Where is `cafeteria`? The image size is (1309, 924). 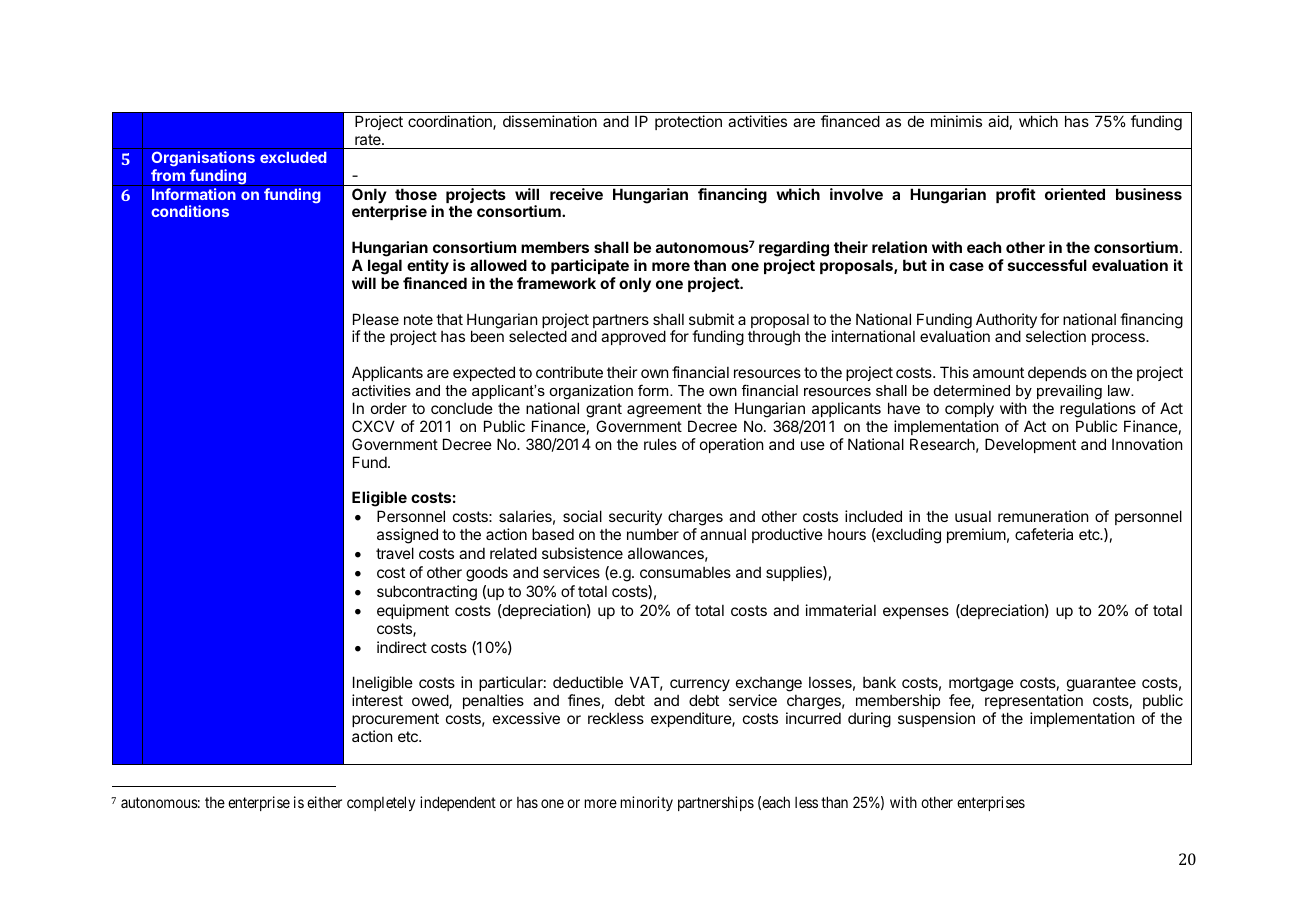 cafeteria is located at coordinates (1044, 534).
